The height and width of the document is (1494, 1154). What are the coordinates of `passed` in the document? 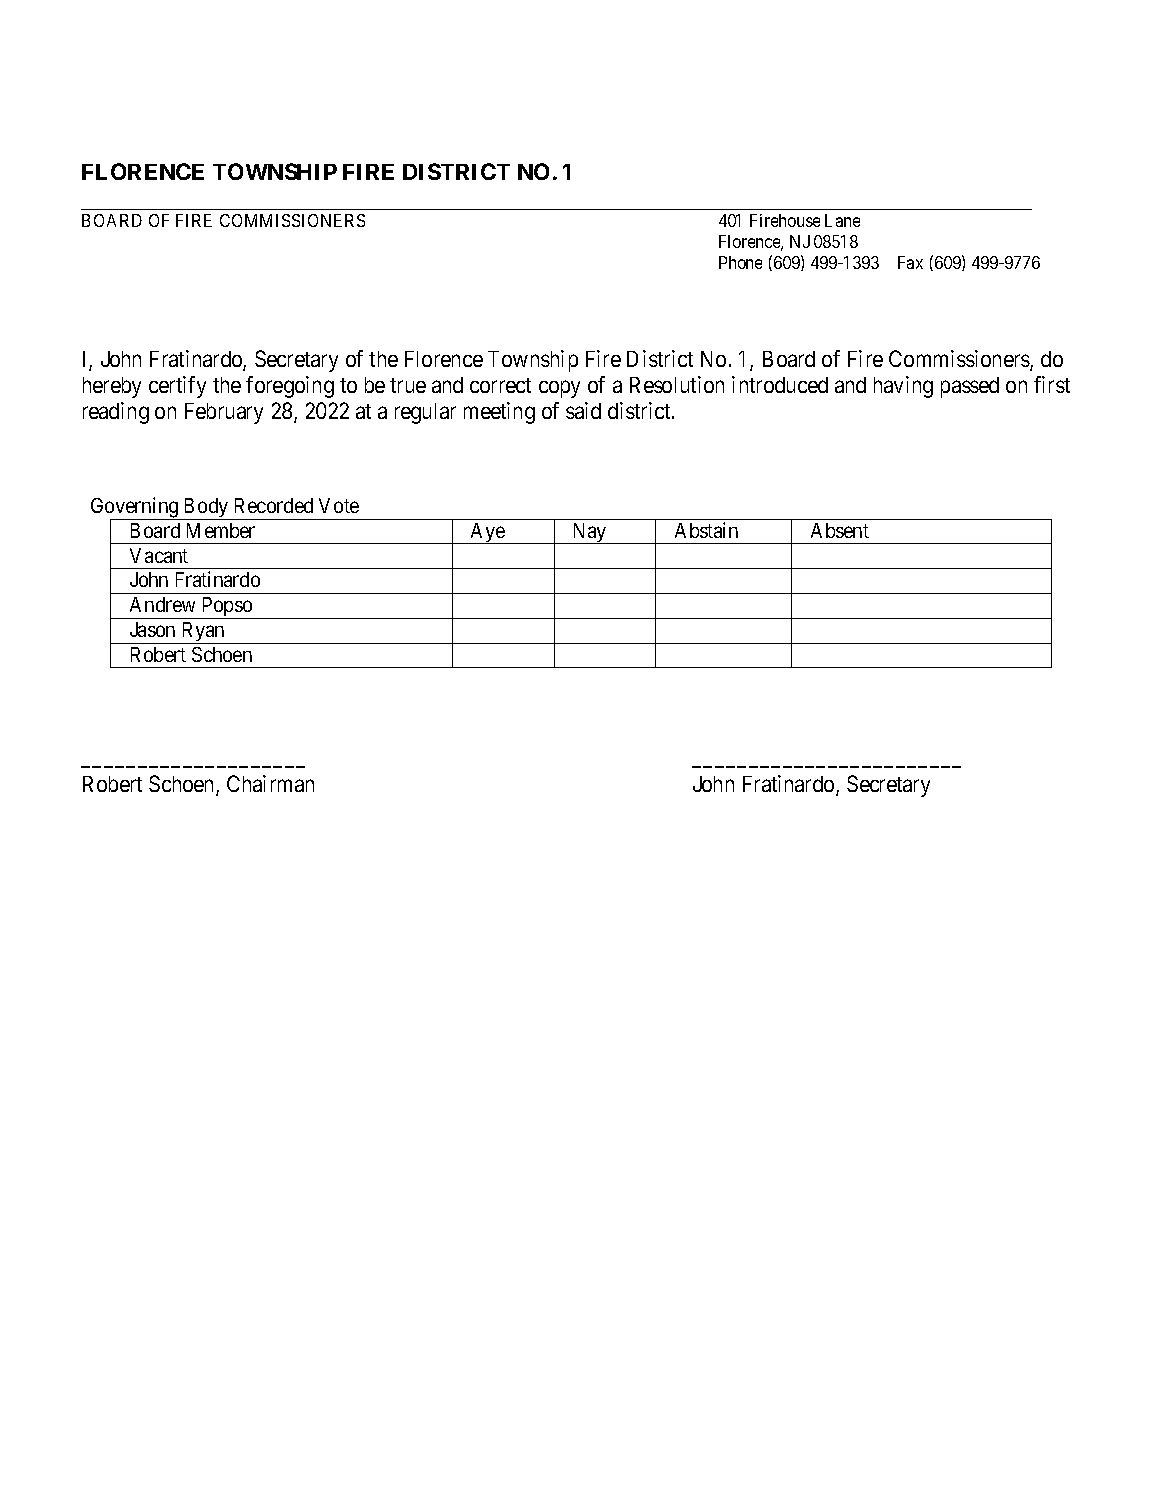 It's located at (970, 387).
